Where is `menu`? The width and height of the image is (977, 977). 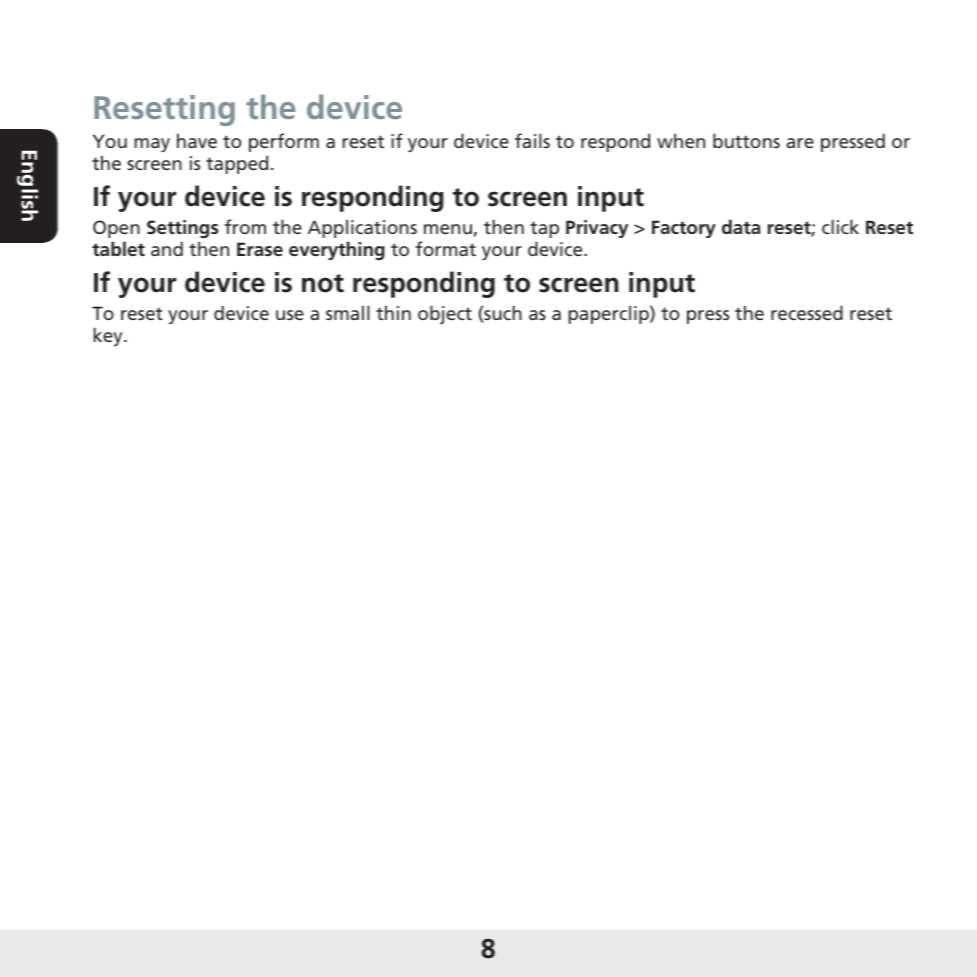 menu is located at coordinates (448, 229).
